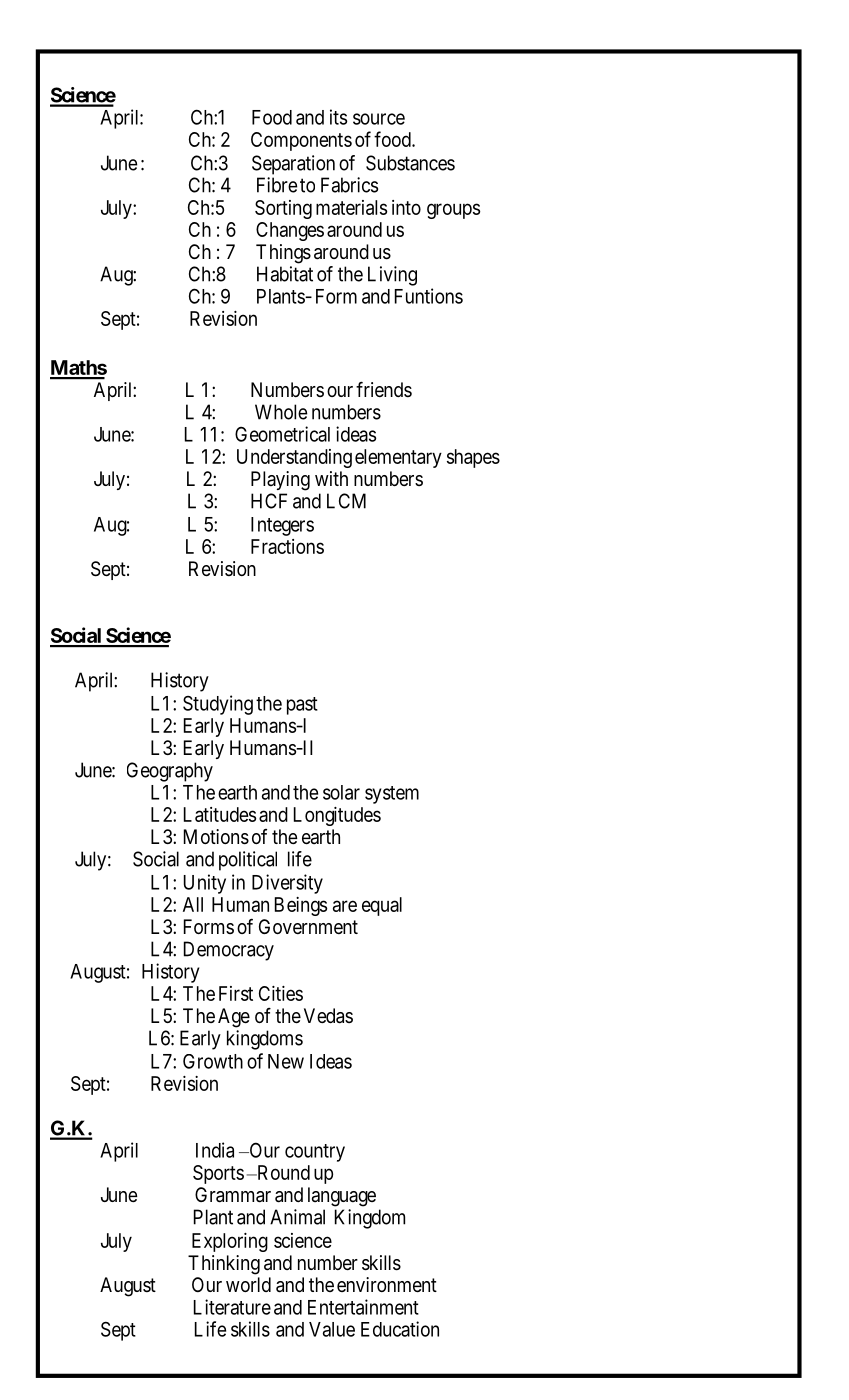  What do you see at coordinates (301, 141) in the screenshot?
I see `Components` at bounding box center [301, 141].
